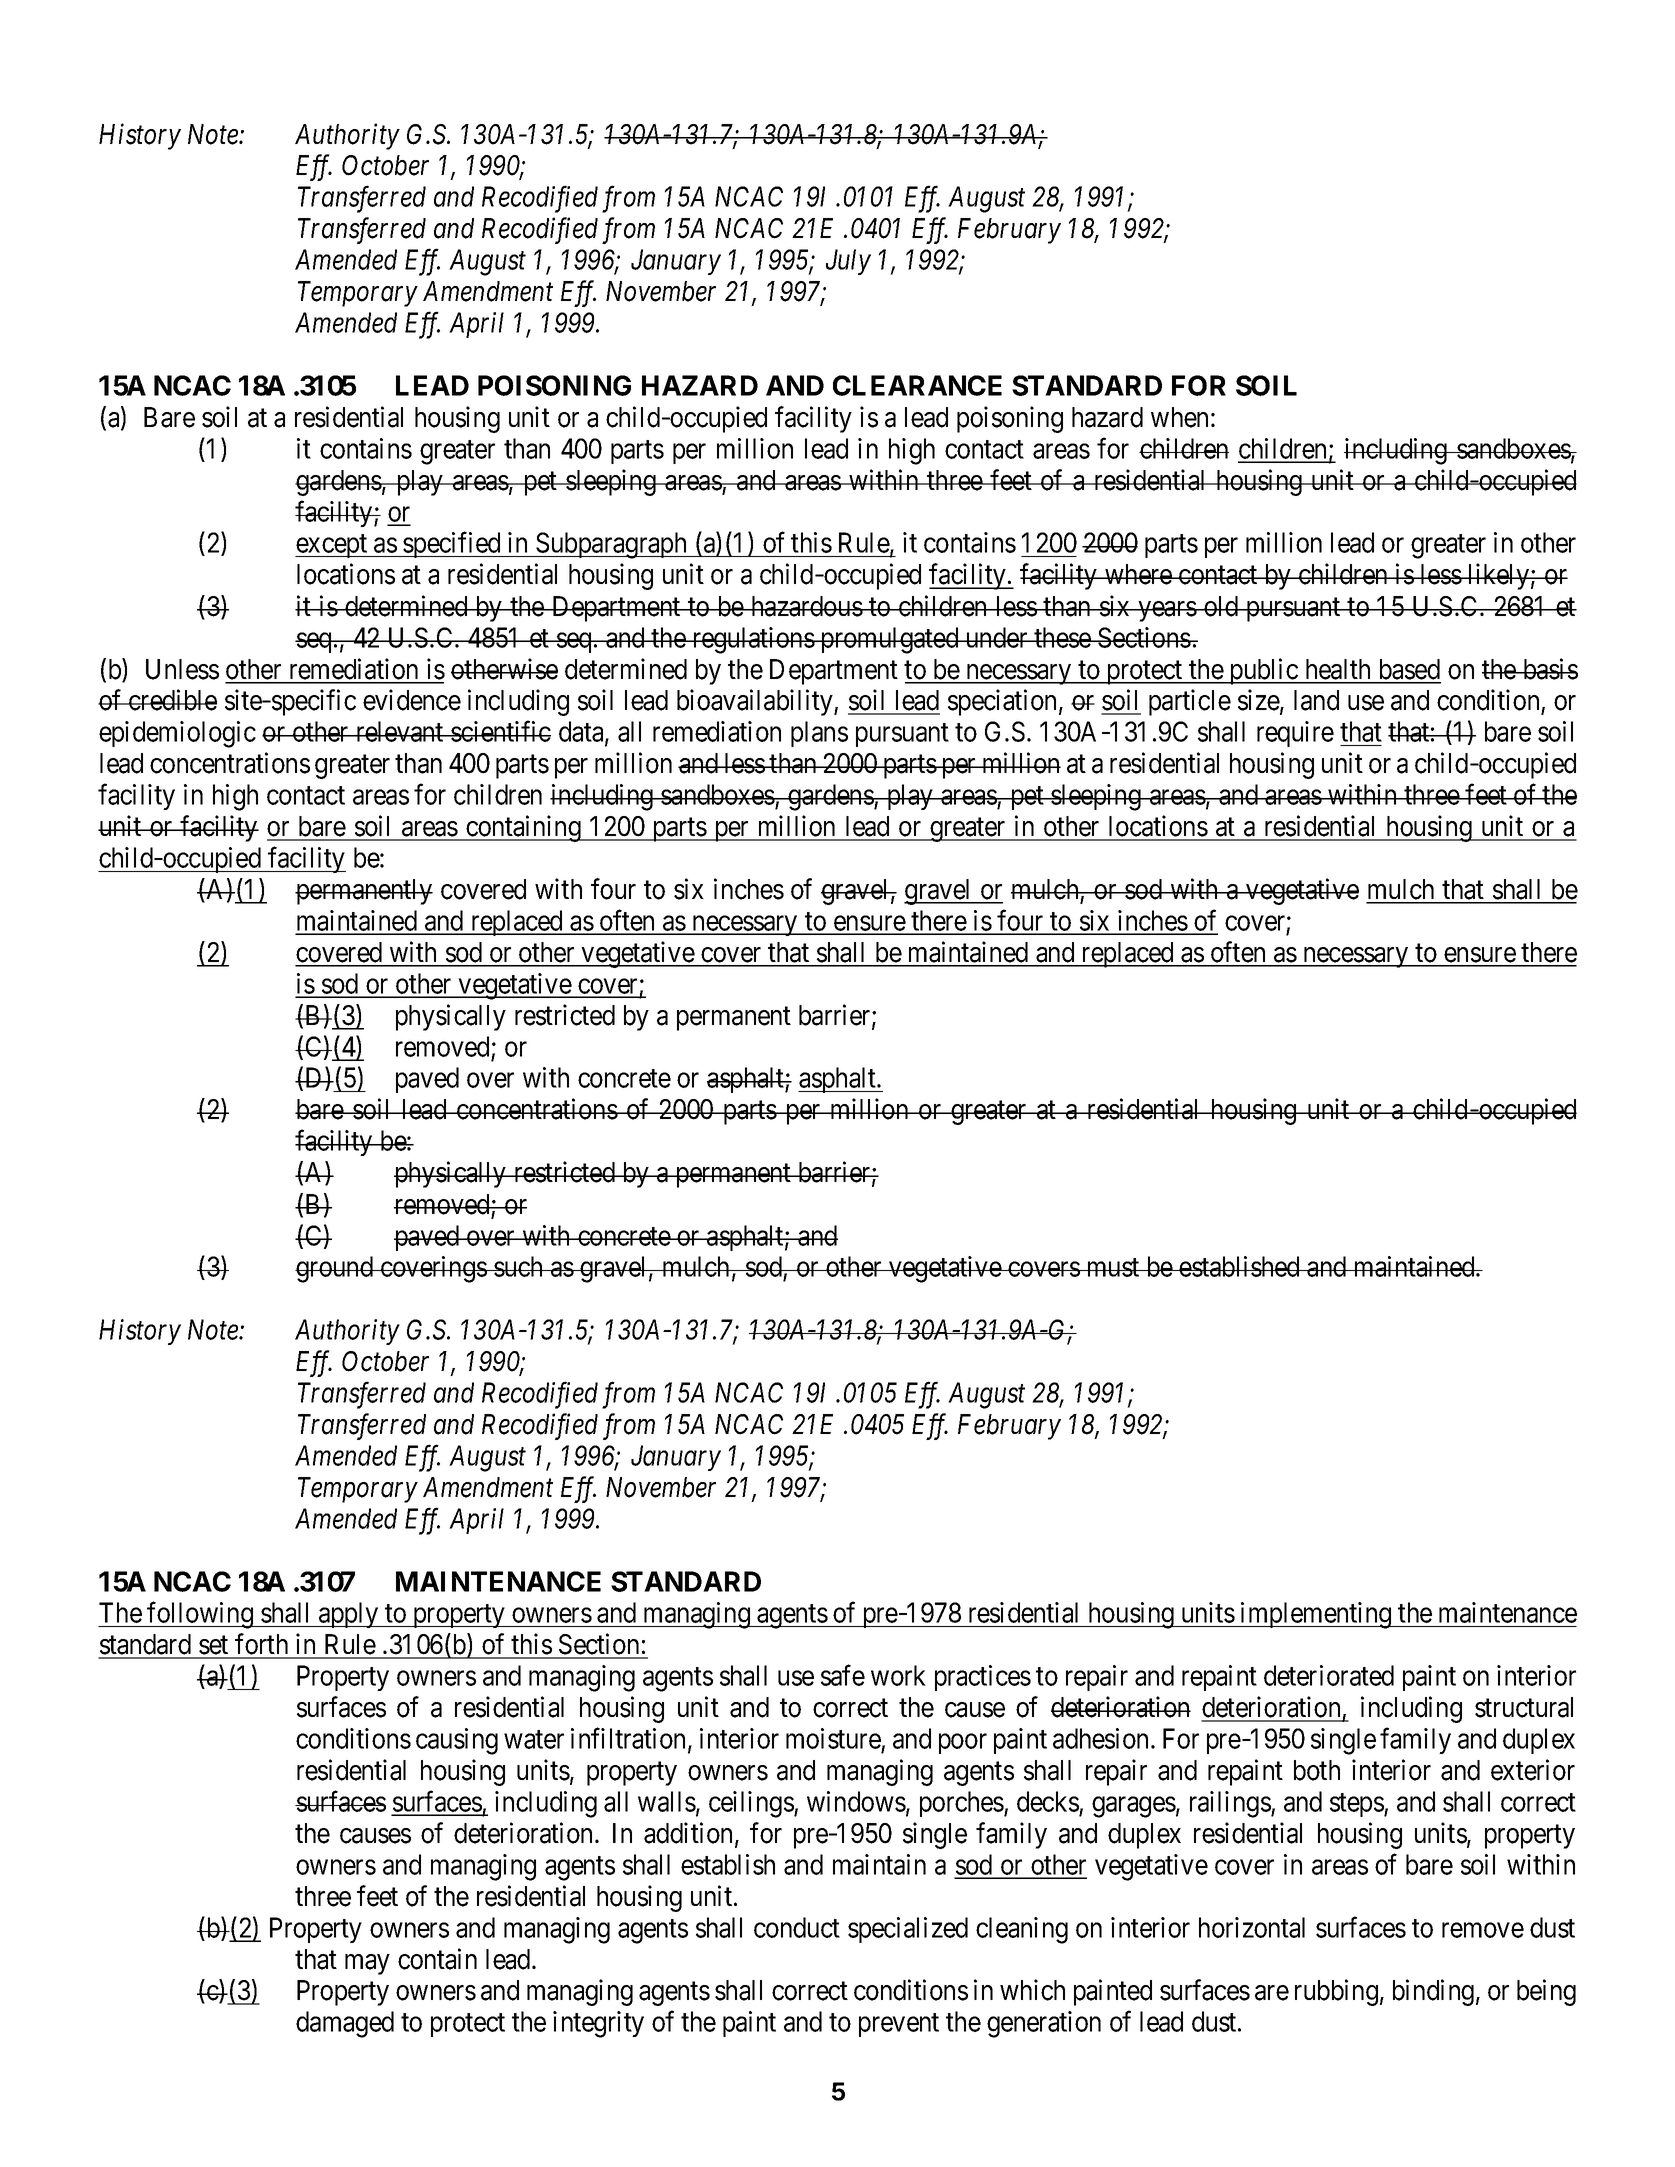 The height and width of the page is (2167, 1675). What do you see at coordinates (1295, 734) in the page?
I see `require` at bounding box center [1295, 734].
